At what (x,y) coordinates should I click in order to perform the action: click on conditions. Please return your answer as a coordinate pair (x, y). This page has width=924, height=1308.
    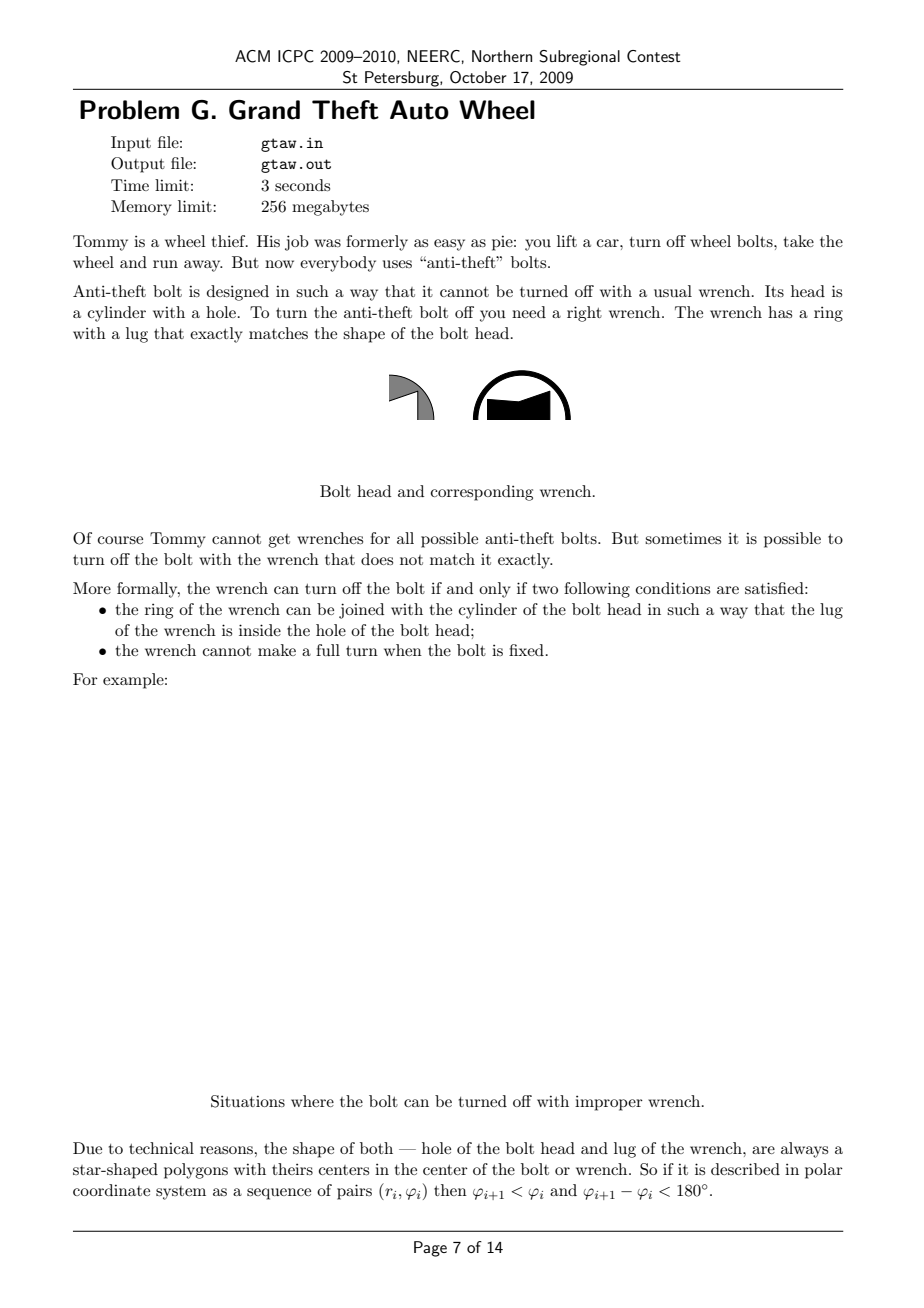
    Looking at the image, I should click on (673, 588).
